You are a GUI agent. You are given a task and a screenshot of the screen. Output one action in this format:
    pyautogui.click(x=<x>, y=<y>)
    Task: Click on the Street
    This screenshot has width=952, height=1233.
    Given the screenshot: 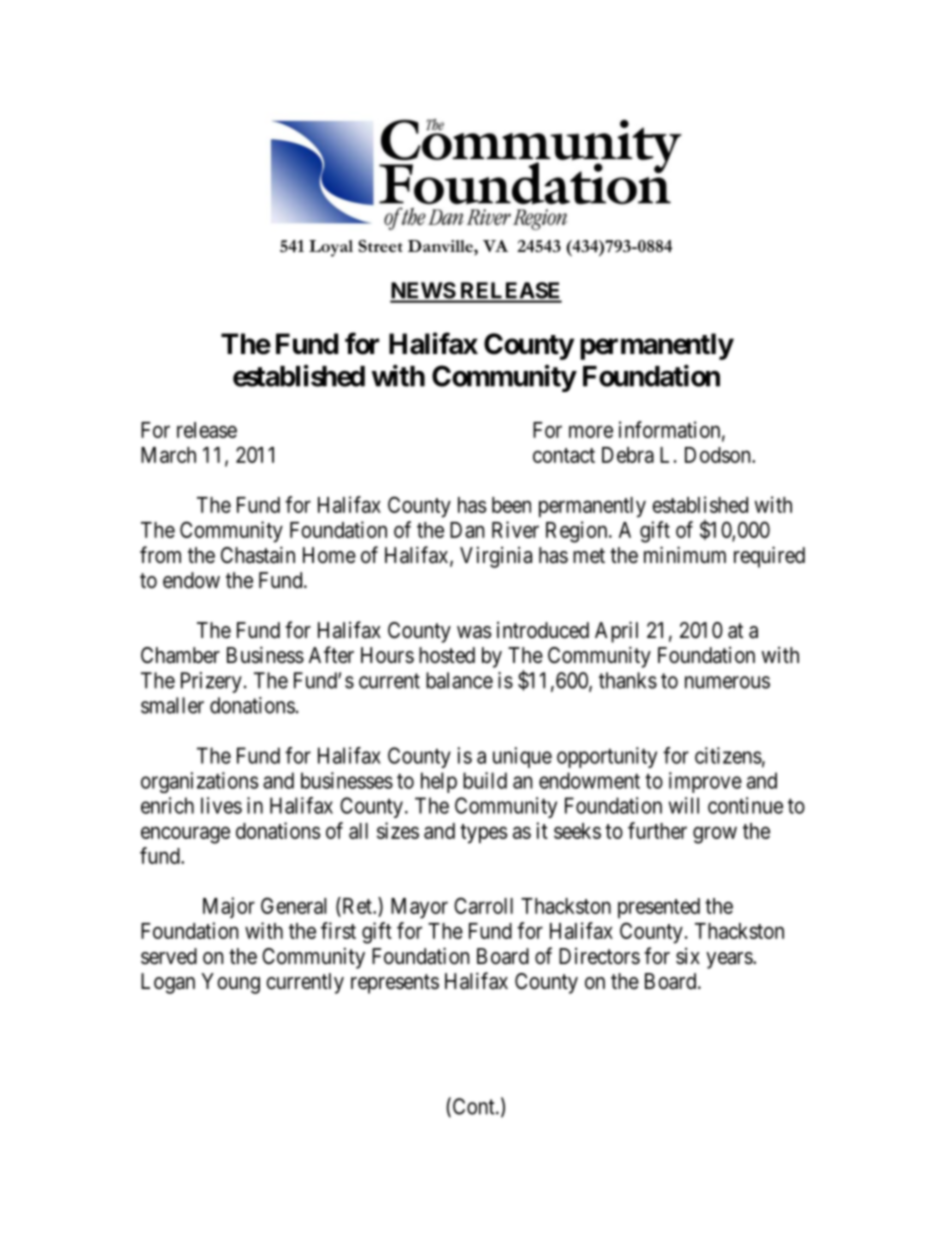 What is the action you would take?
    pyautogui.click(x=380, y=246)
